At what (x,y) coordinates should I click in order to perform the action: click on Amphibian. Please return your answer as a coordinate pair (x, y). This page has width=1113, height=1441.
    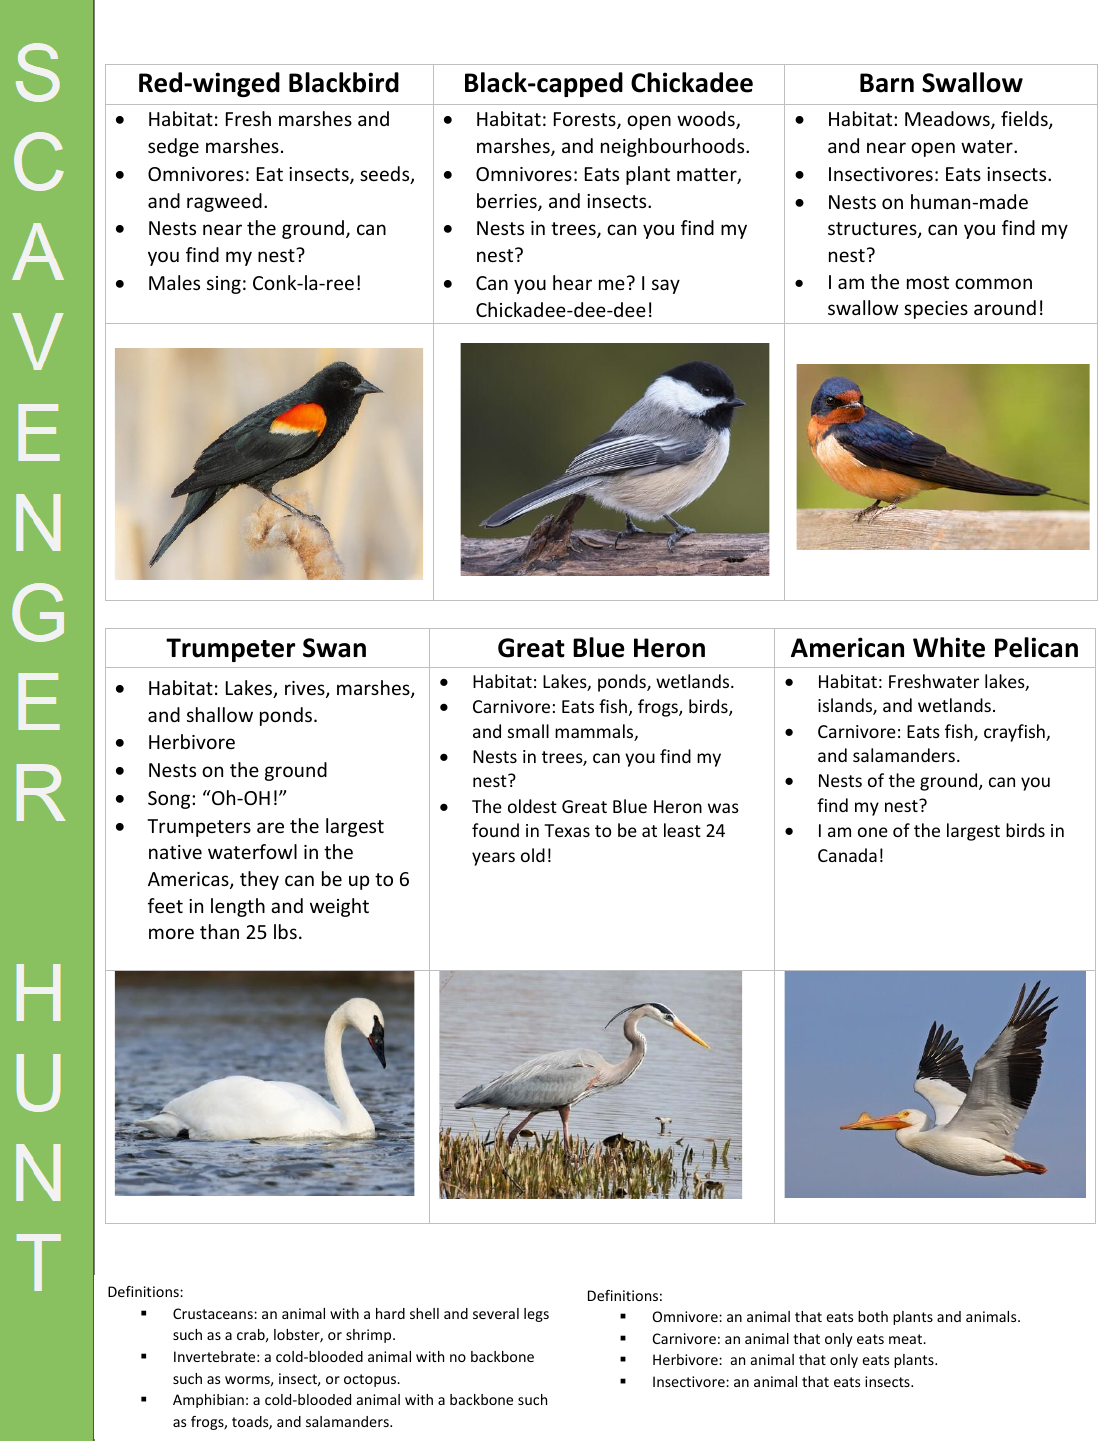
    Looking at the image, I should click on (208, 1401).
